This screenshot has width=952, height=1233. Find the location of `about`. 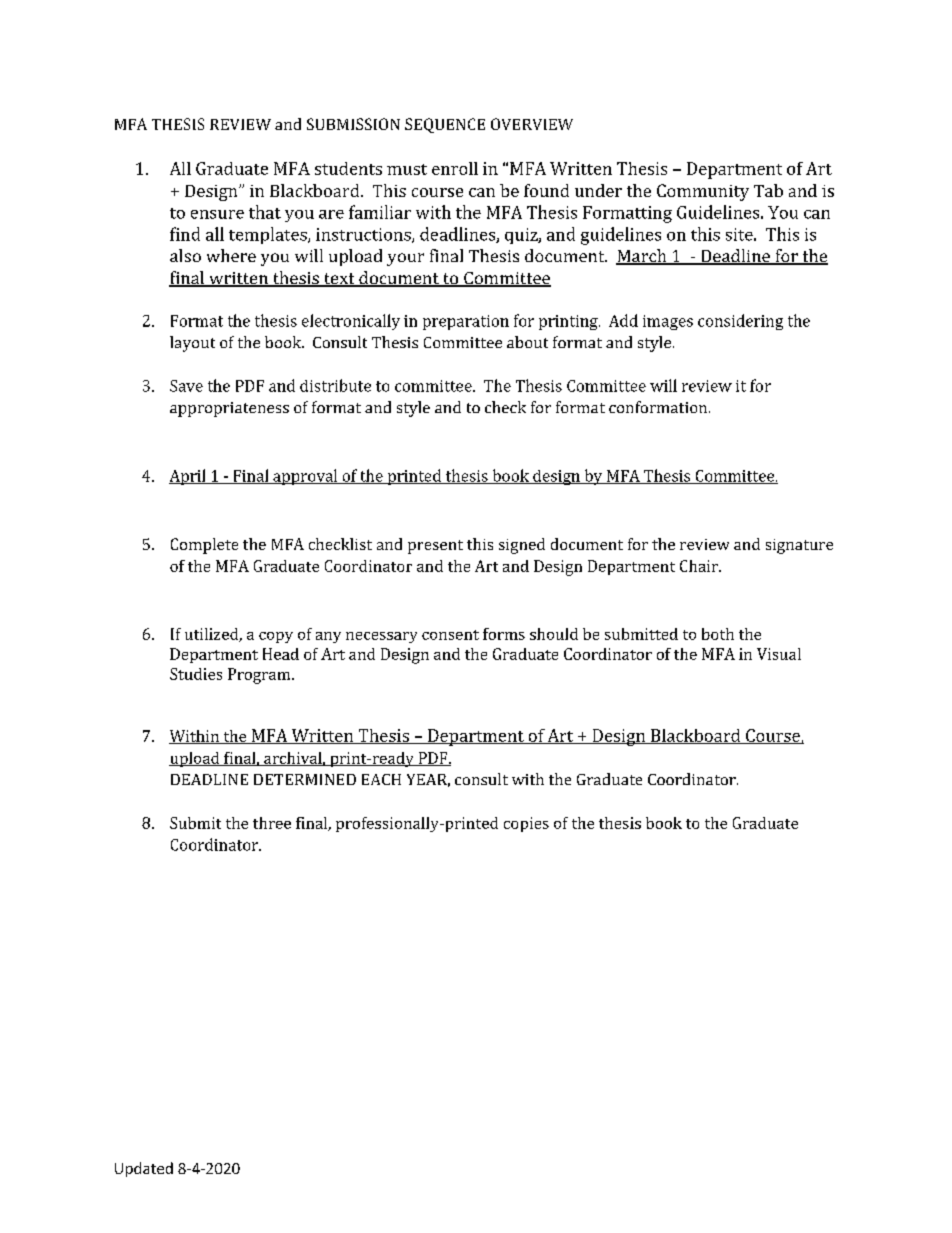

about is located at coordinates (527, 342).
